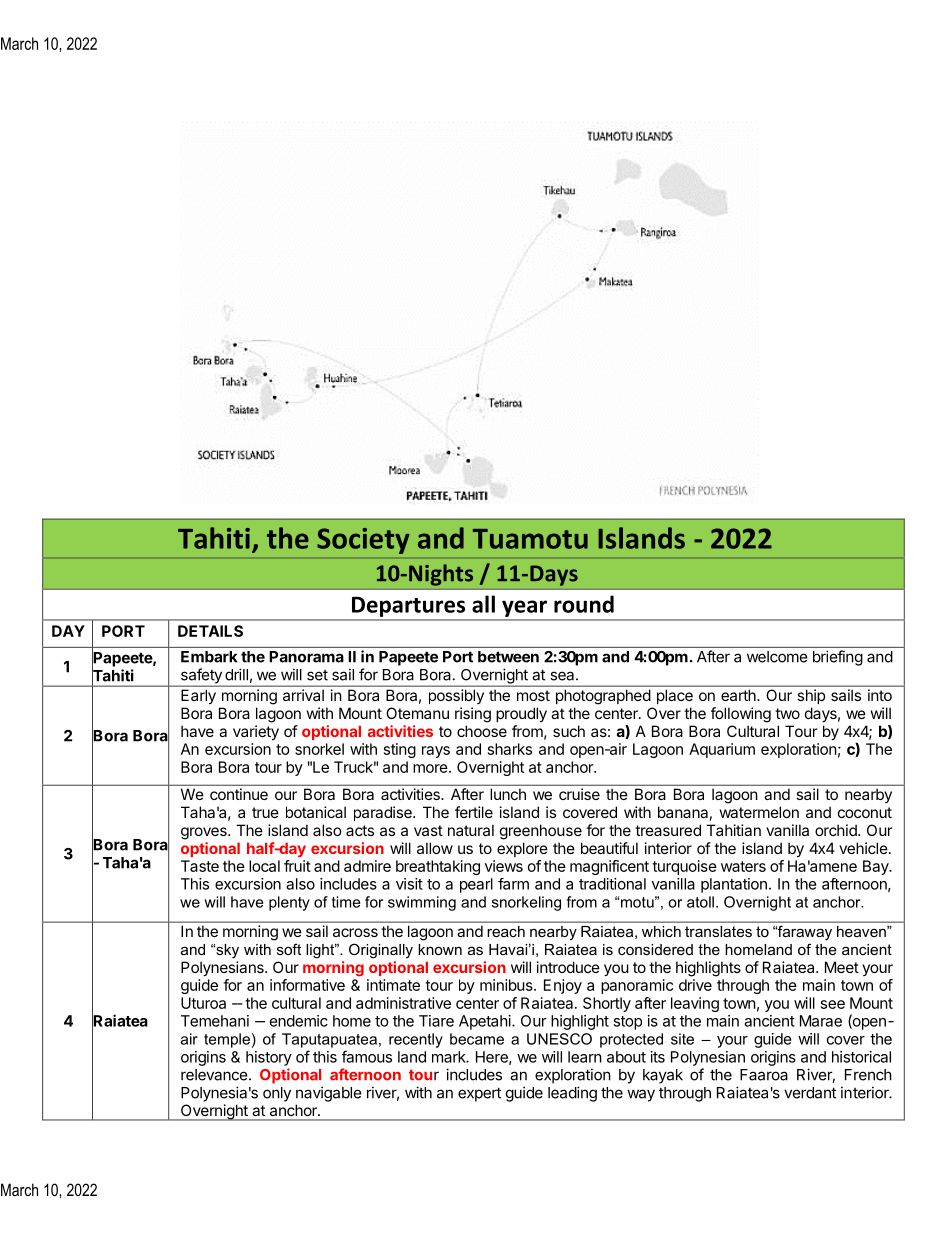 This screenshot has width=952, height=1233. Describe the element at coordinates (777, 657) in the screenshot. I see `welcome` at that location.
